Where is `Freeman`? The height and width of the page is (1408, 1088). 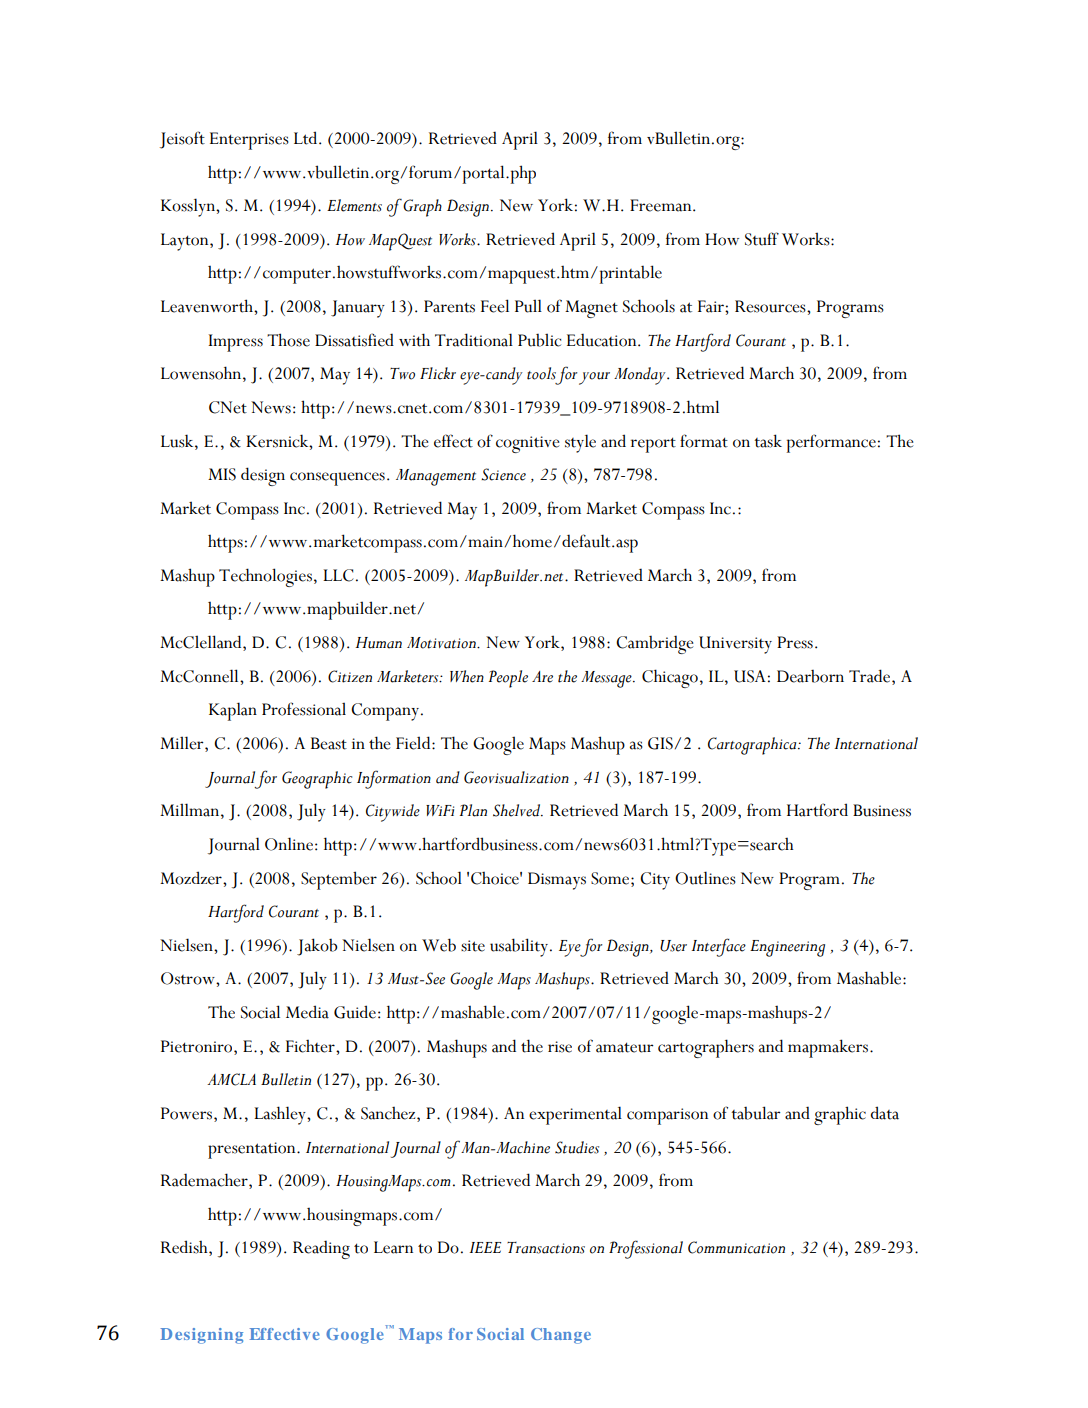 Freeman is located at coordinates (662, 205).
